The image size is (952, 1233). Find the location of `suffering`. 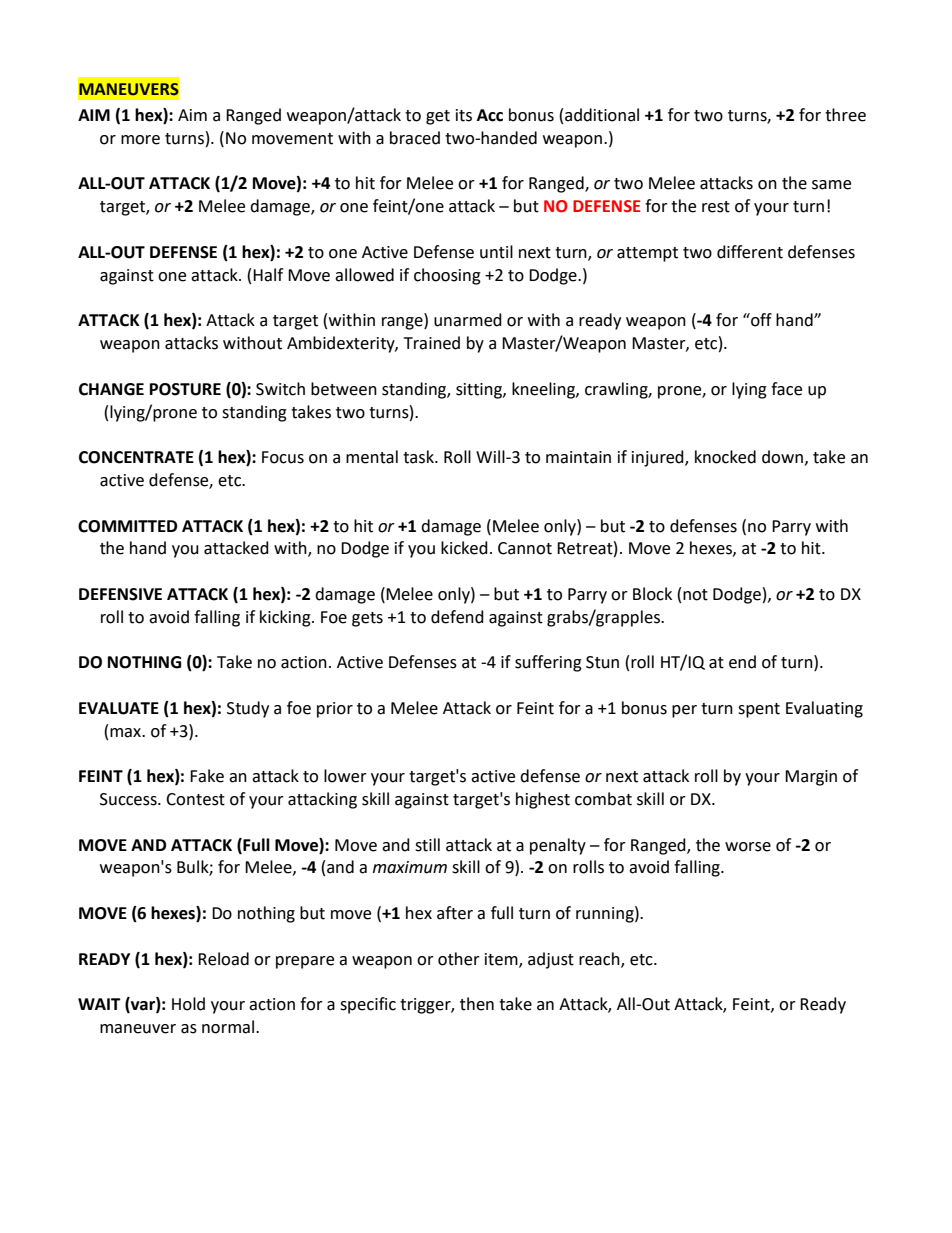

suffering is located at coordinates (548, 663).
